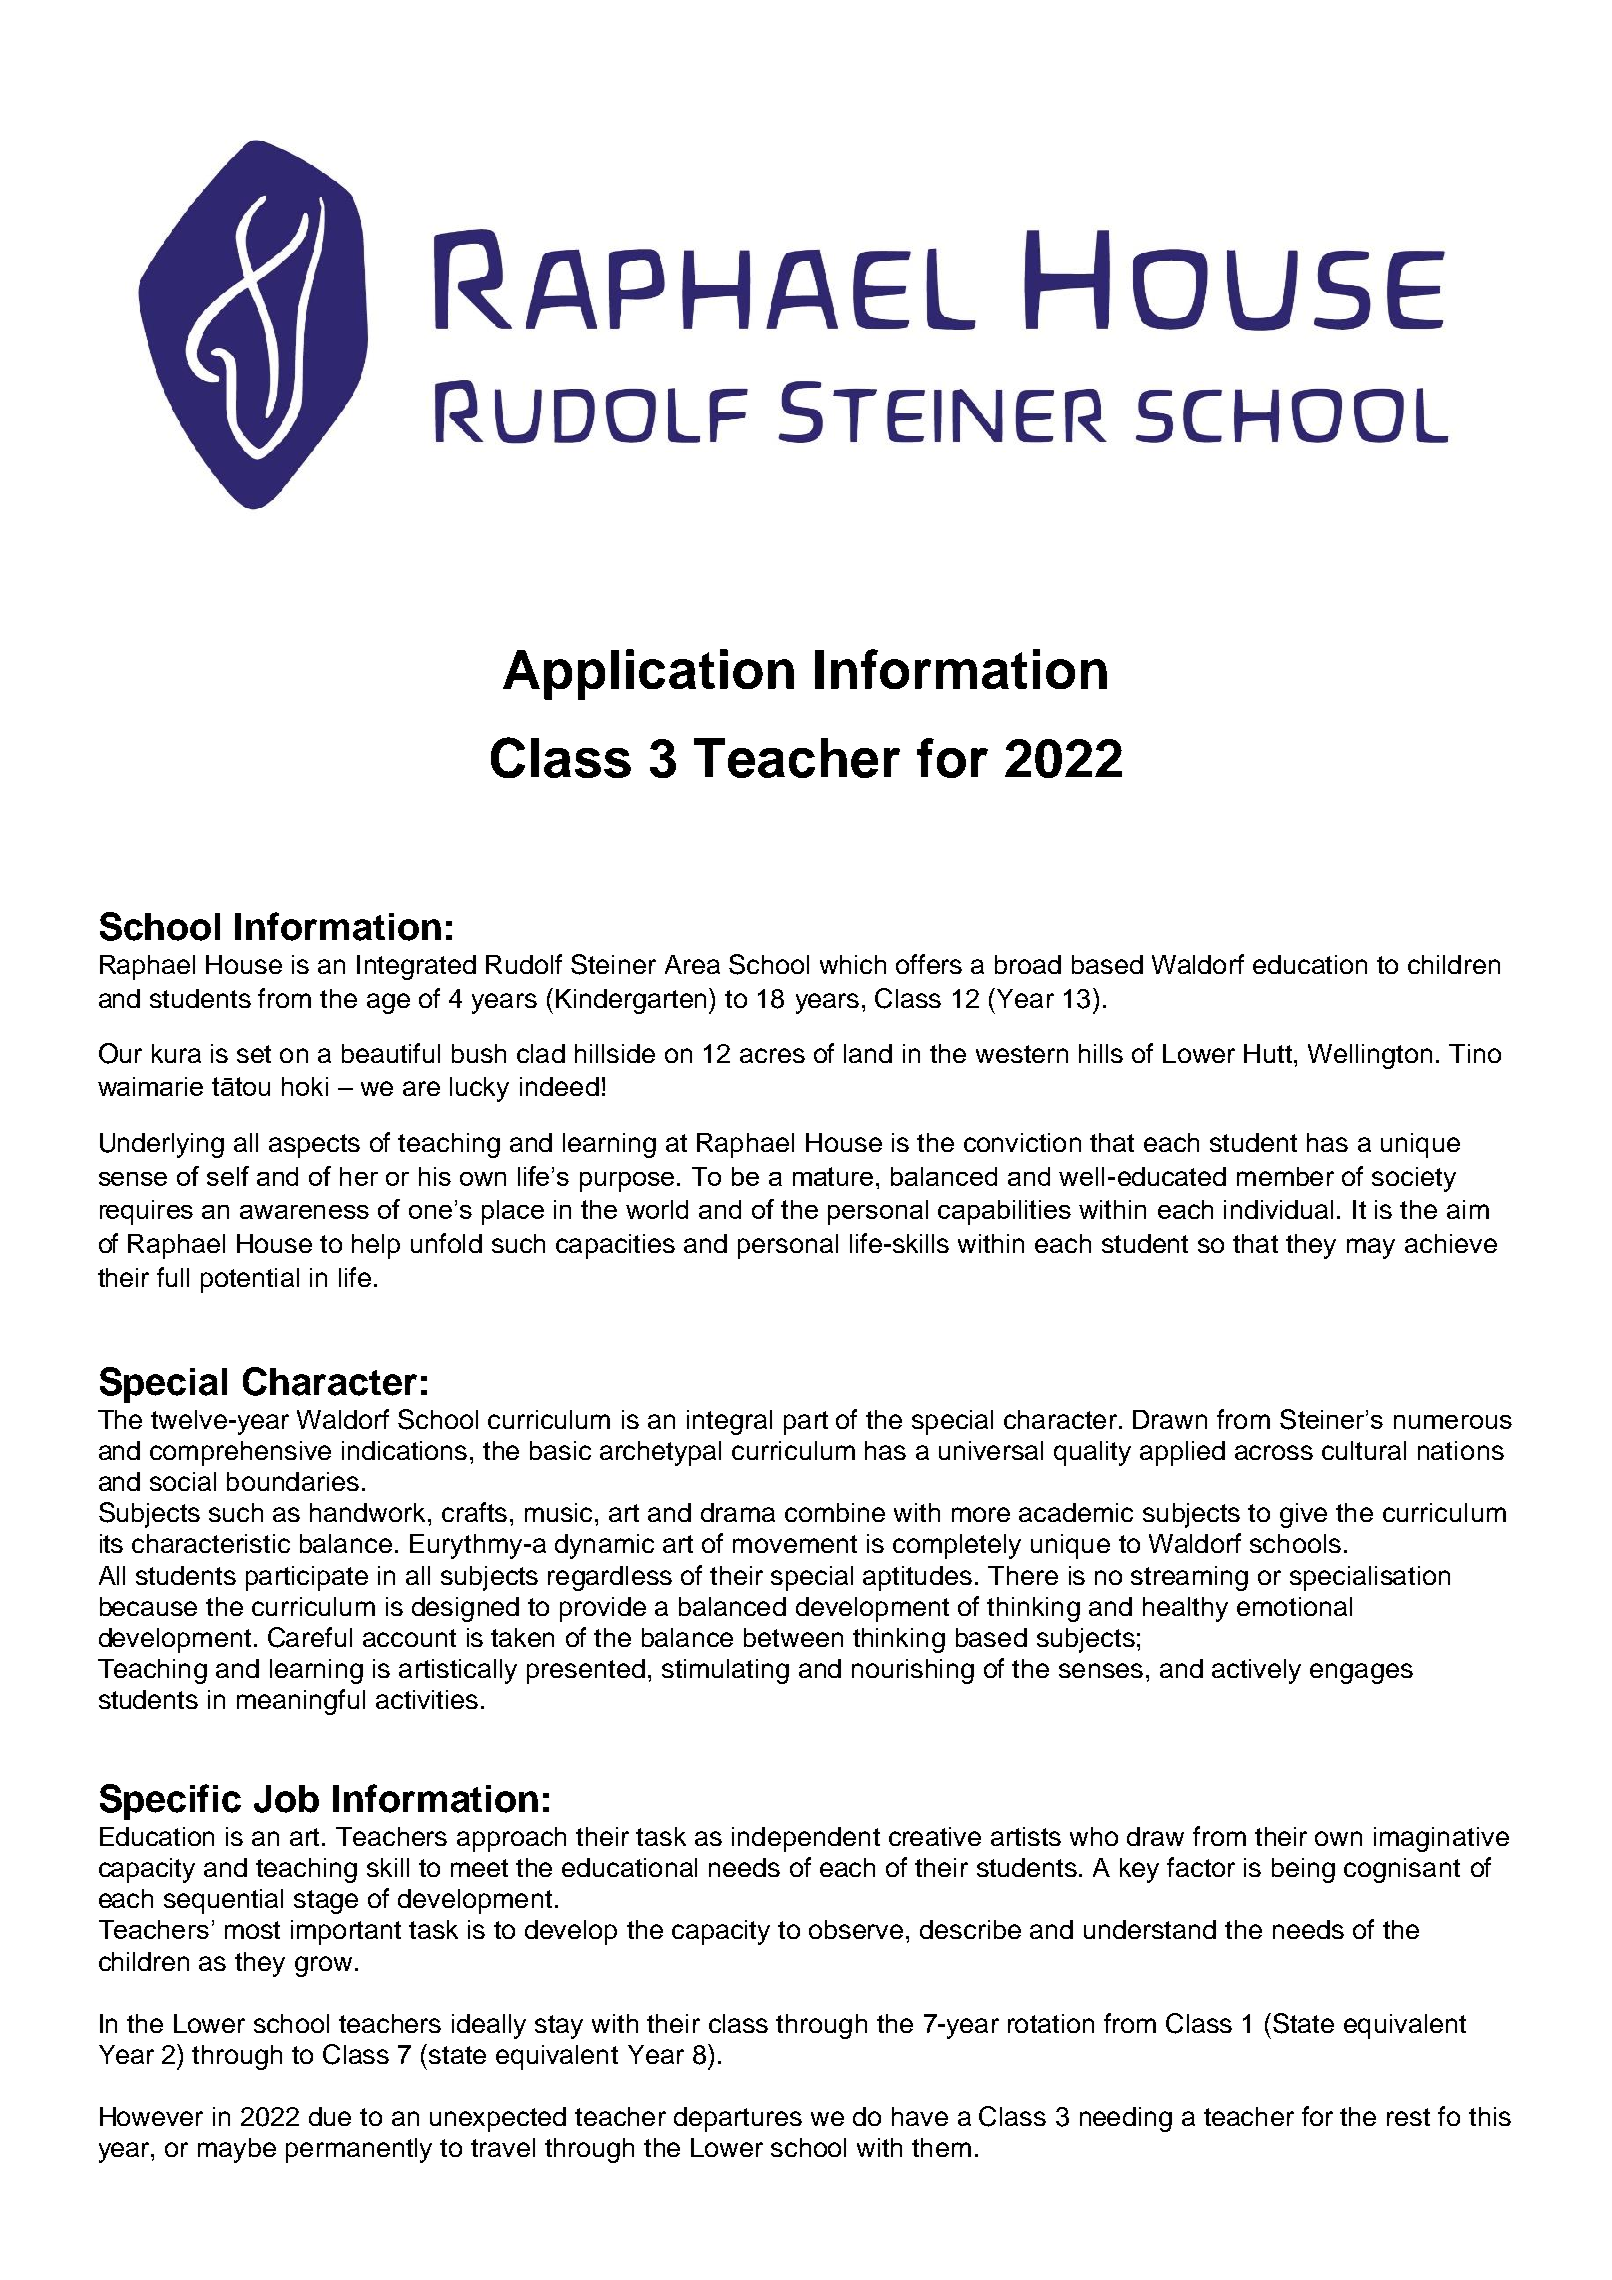  Describe the element at coordinates (772, 1055) in the screenshot. I see `acres` at that location.
